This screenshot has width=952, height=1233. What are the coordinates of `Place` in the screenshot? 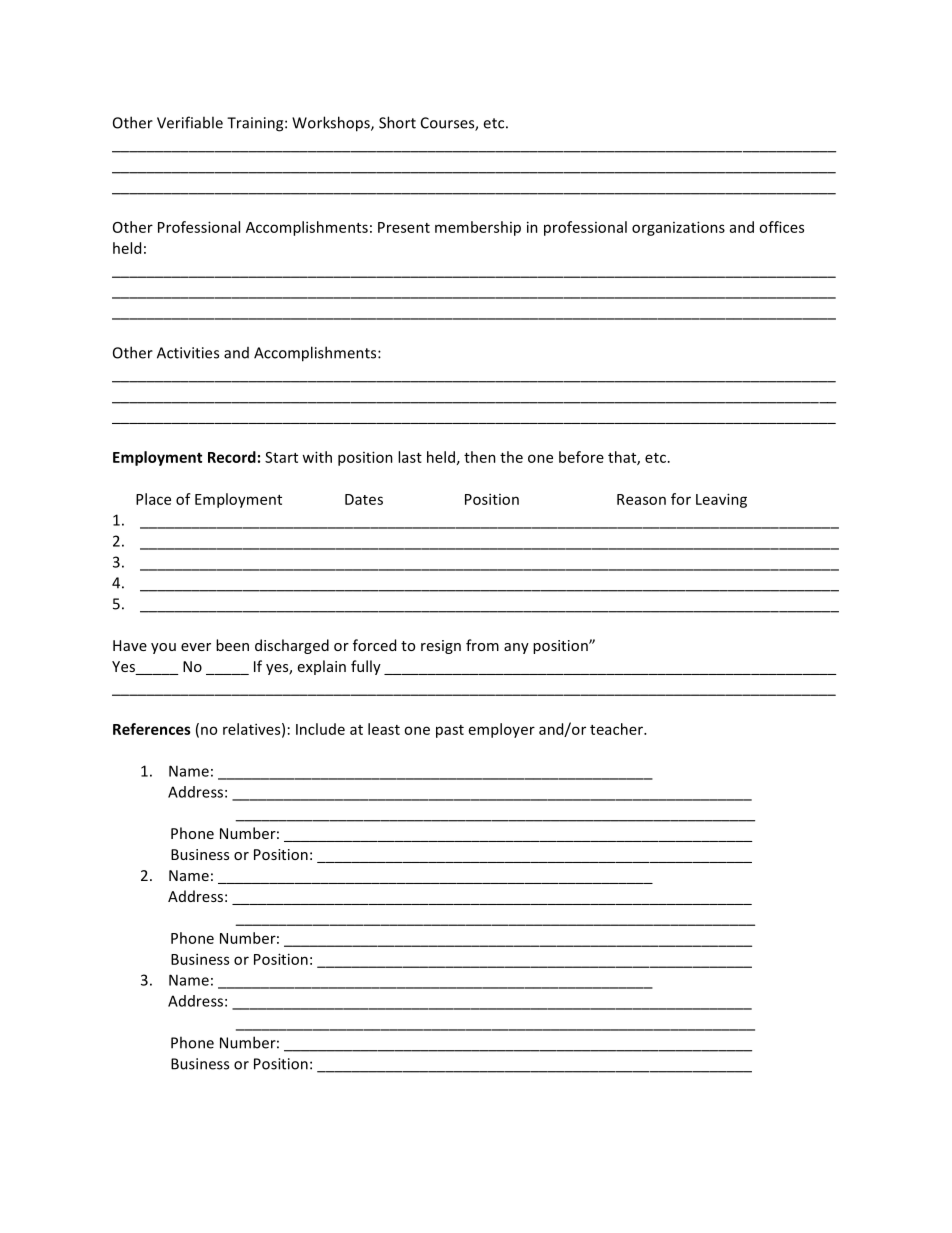 It's located at (153, 499).
